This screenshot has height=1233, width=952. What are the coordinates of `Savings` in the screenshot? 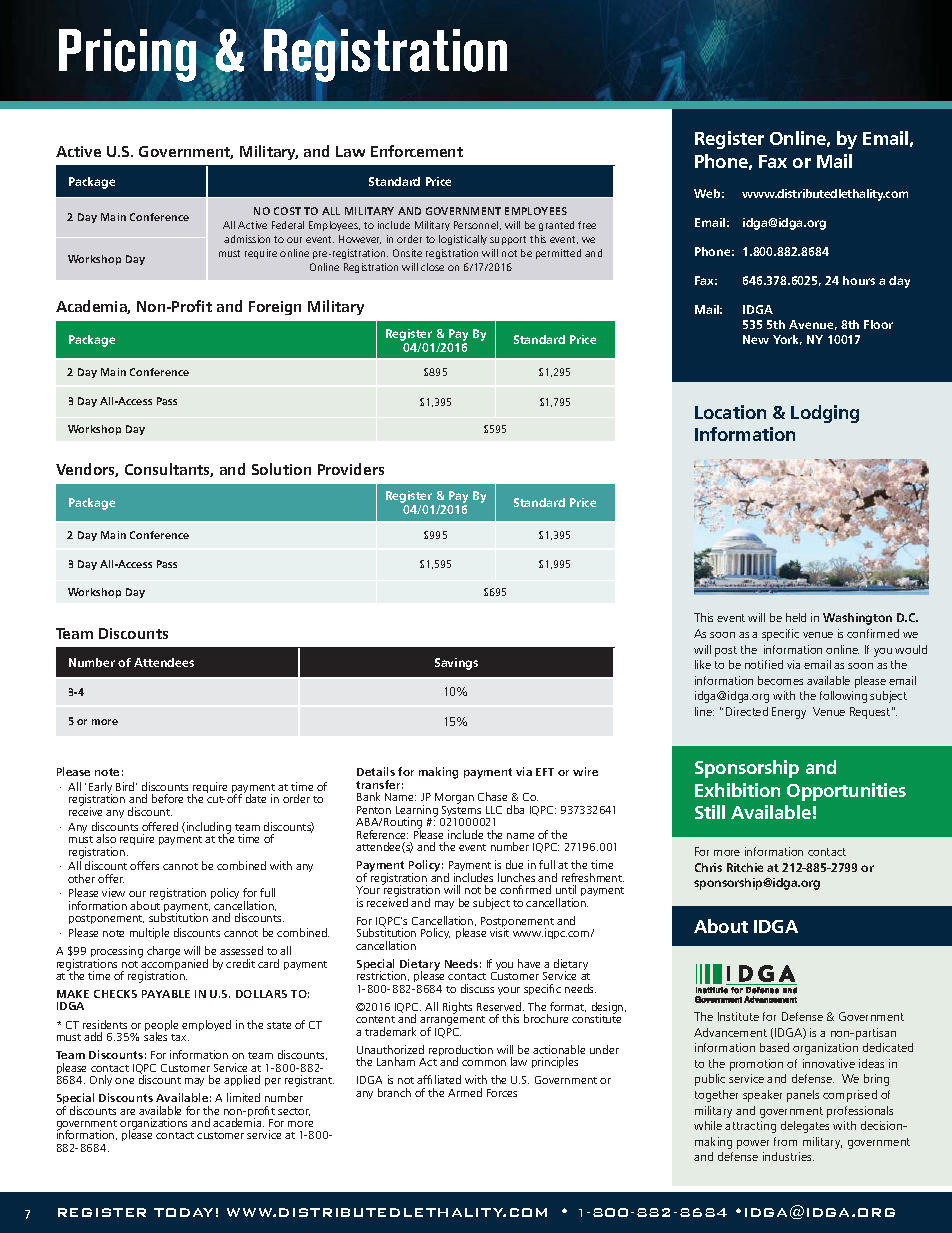 It's located at (456, 664).
